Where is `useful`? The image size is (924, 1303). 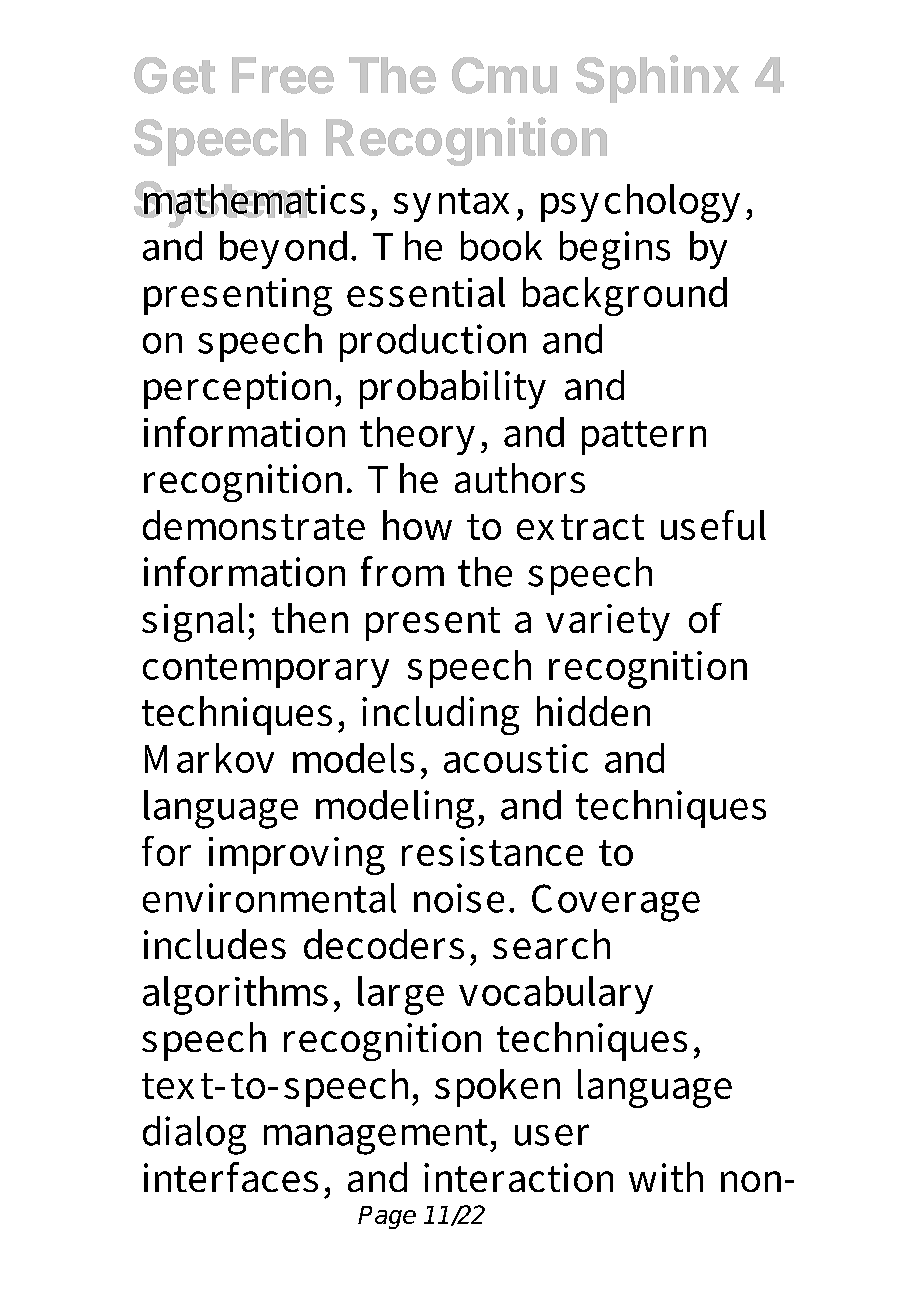 useful is located at coordinates (713, 525).
